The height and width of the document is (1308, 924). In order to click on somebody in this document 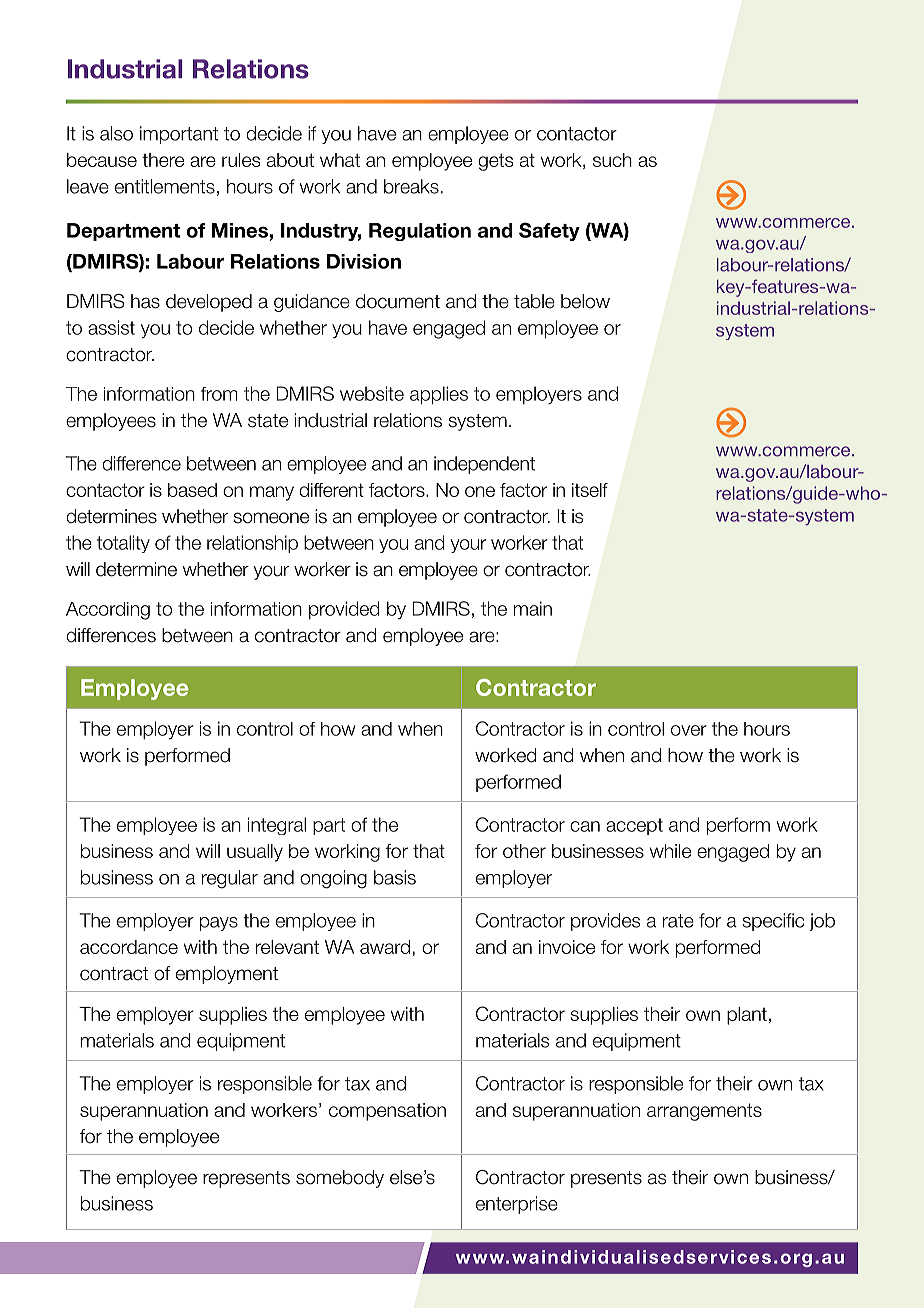, I will do `click(340, 1179)`.
